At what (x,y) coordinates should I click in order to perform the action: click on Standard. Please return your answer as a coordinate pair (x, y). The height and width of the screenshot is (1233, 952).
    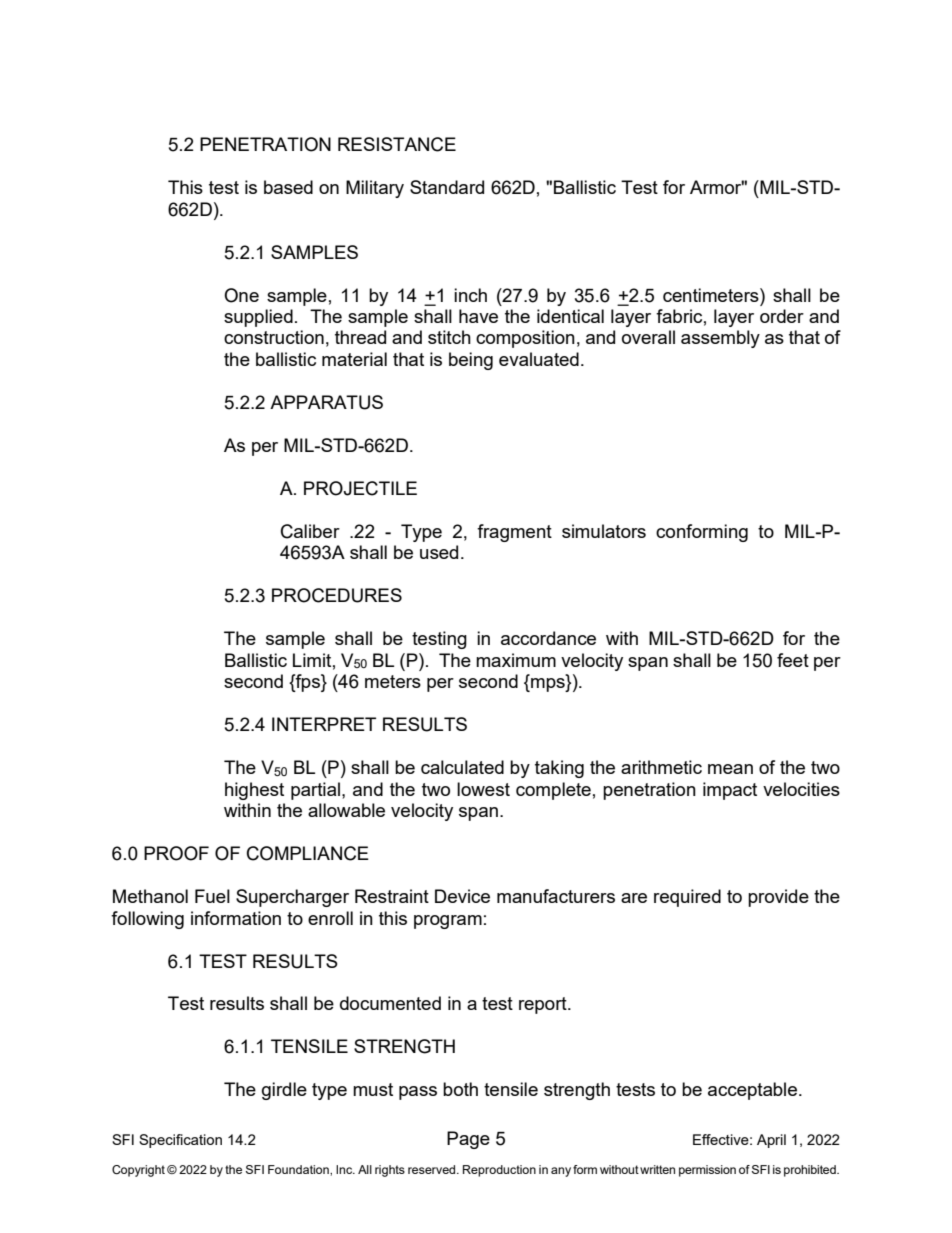
    Looking at the image, I should click on (447, 187).
